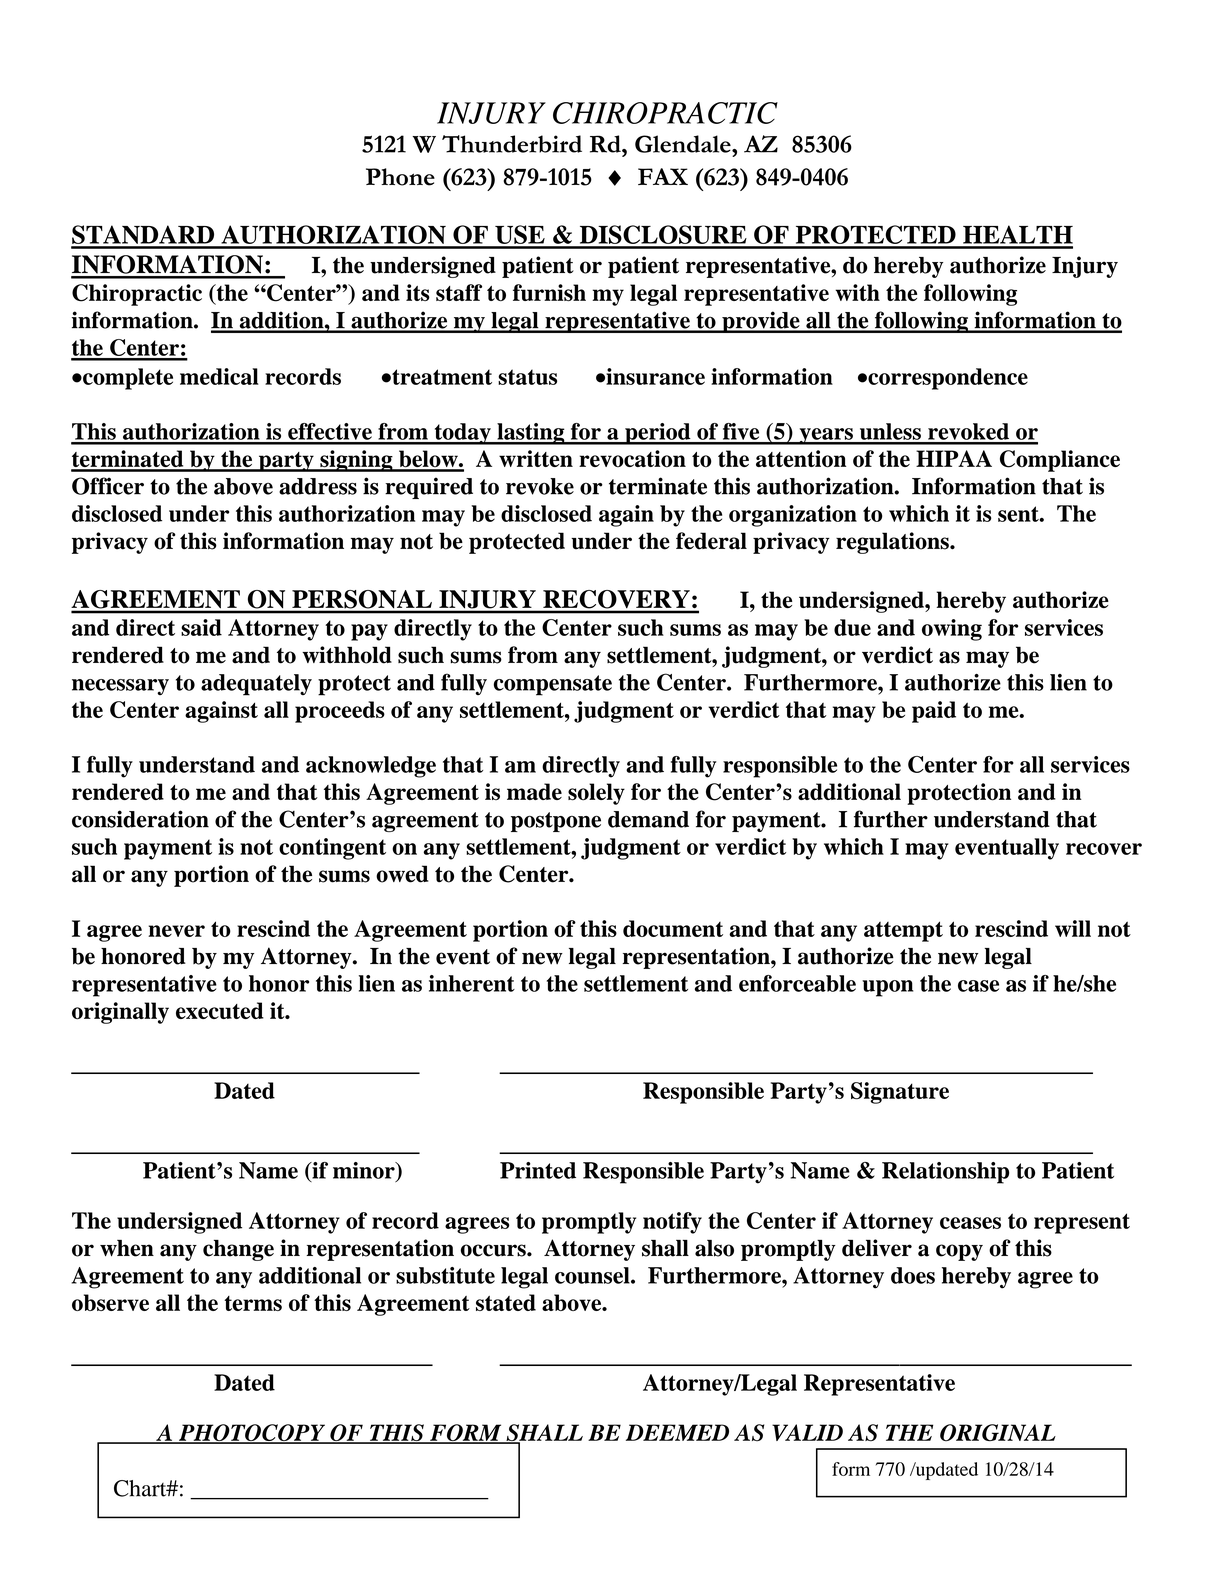  I want to click on solely, so click(596, 794).
